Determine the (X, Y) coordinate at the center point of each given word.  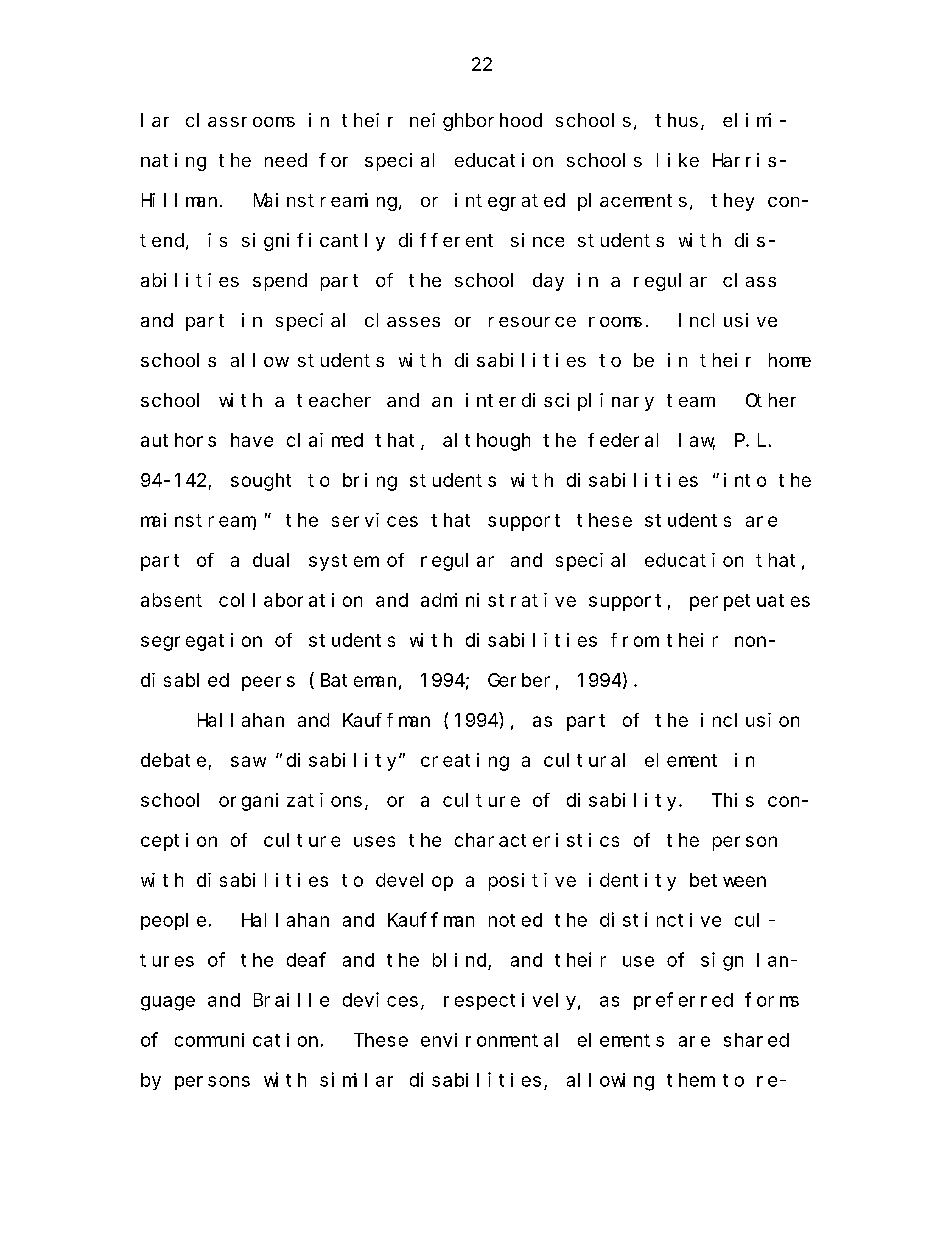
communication (246, 1040)
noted (515, 920)
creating (465, 762)
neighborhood (476, 122)
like (678, 160)
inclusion (750, 720)
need (286, 160)
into (745, 480)
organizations (290, 802)
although (486, 442)
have (252, 440)
